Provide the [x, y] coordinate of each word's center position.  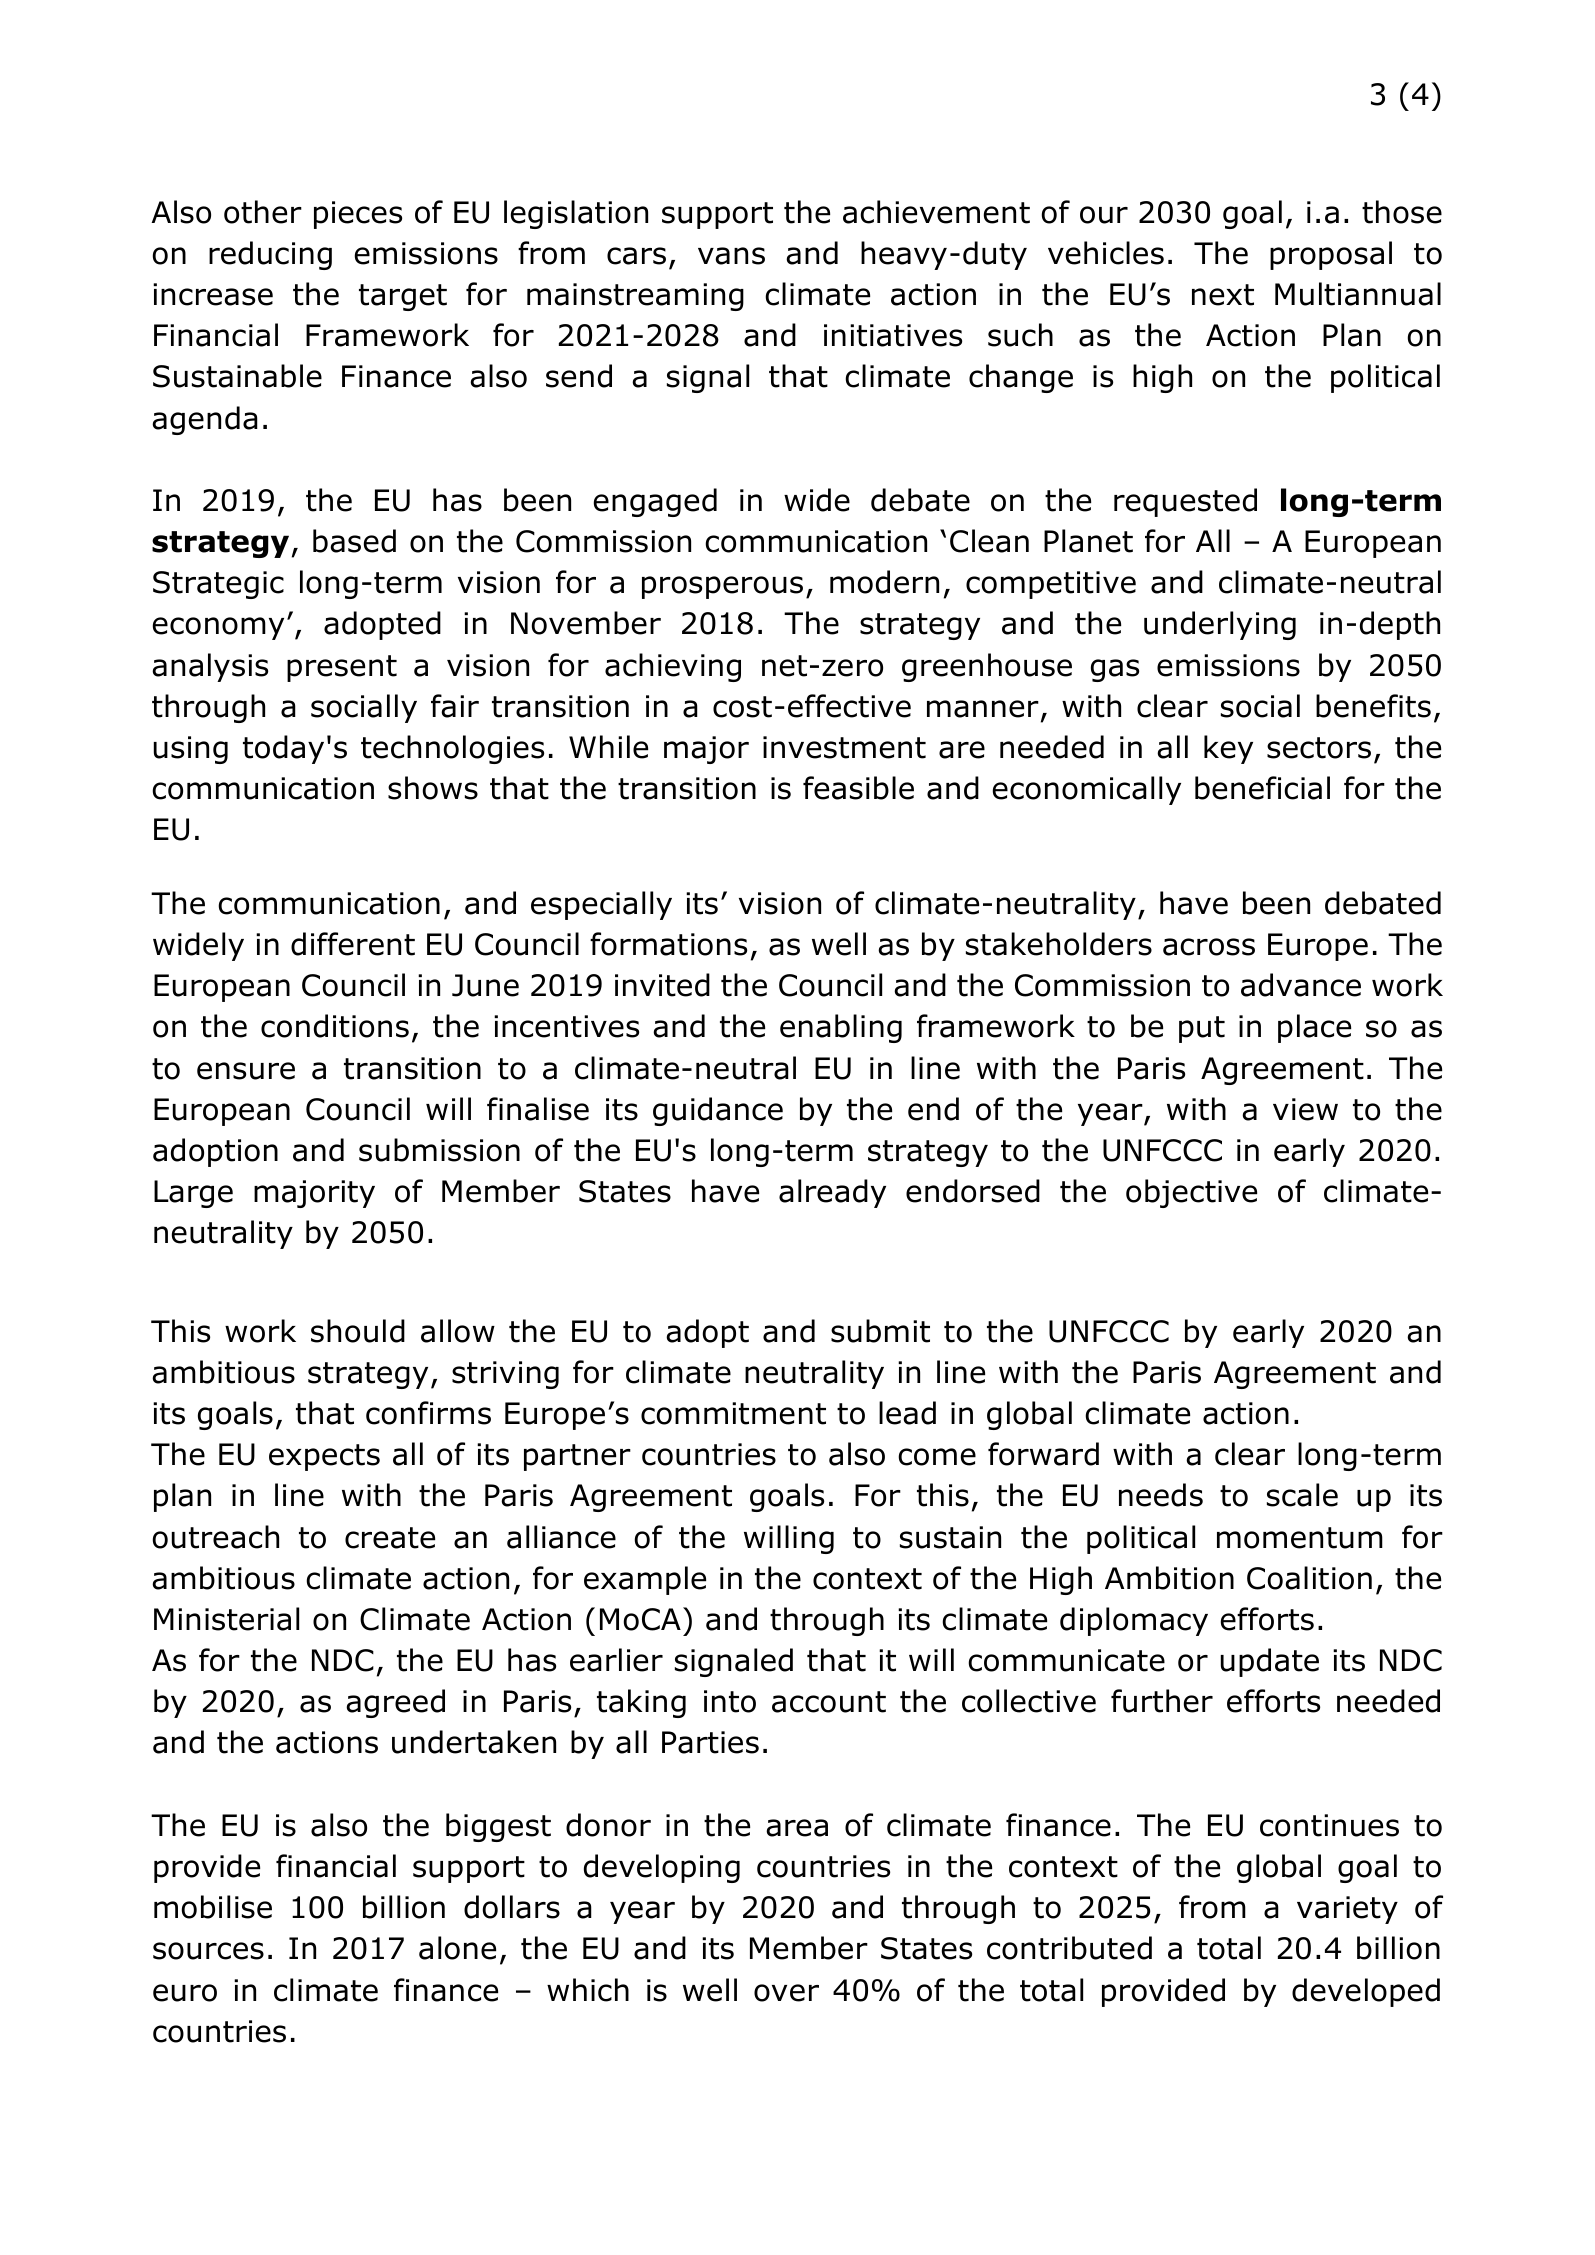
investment [844, 747]
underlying [1220, 625]
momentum [1300, 1538]
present [342, 668]
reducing [270, 255]
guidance [718, 1111]
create [390, 1538]
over [786, 1993]
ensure [246, 1071]
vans [731, 256]
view [1305, 1109]
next [1223, 295]
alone [457, 1948]
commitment [733, 1413]
